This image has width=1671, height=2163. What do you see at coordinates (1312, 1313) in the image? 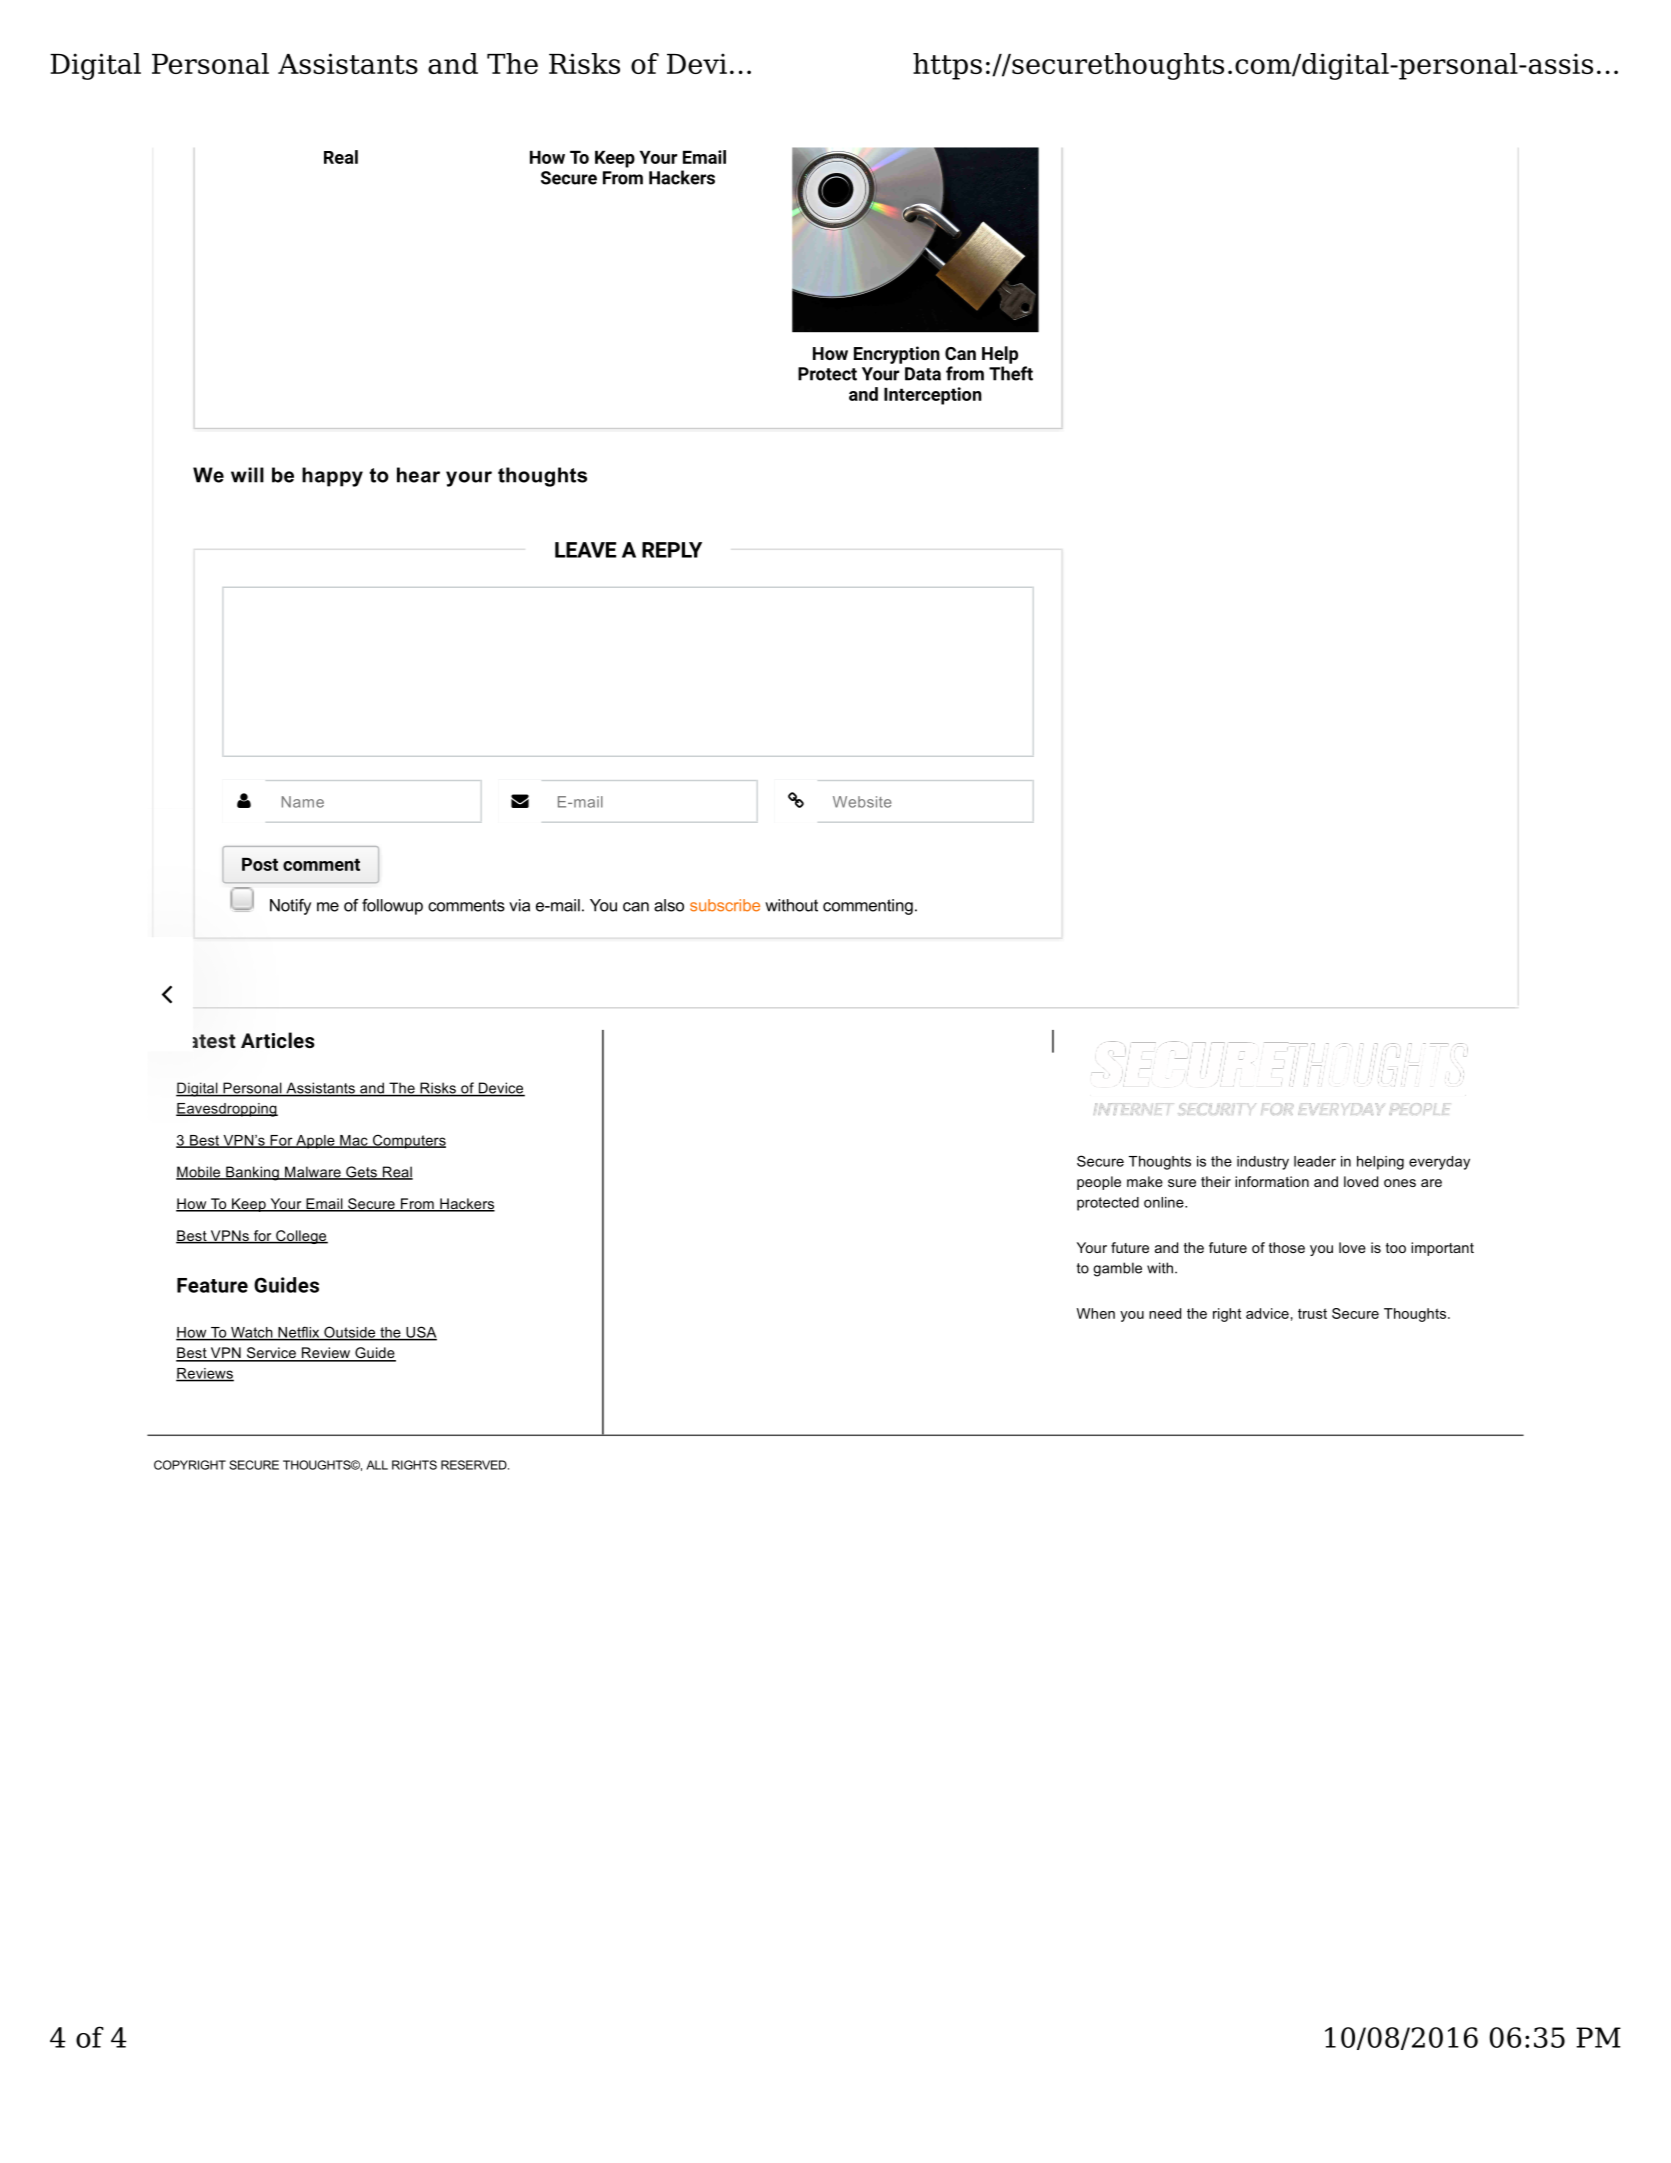
I see `trust` at bounding box center [1312, 1313].
